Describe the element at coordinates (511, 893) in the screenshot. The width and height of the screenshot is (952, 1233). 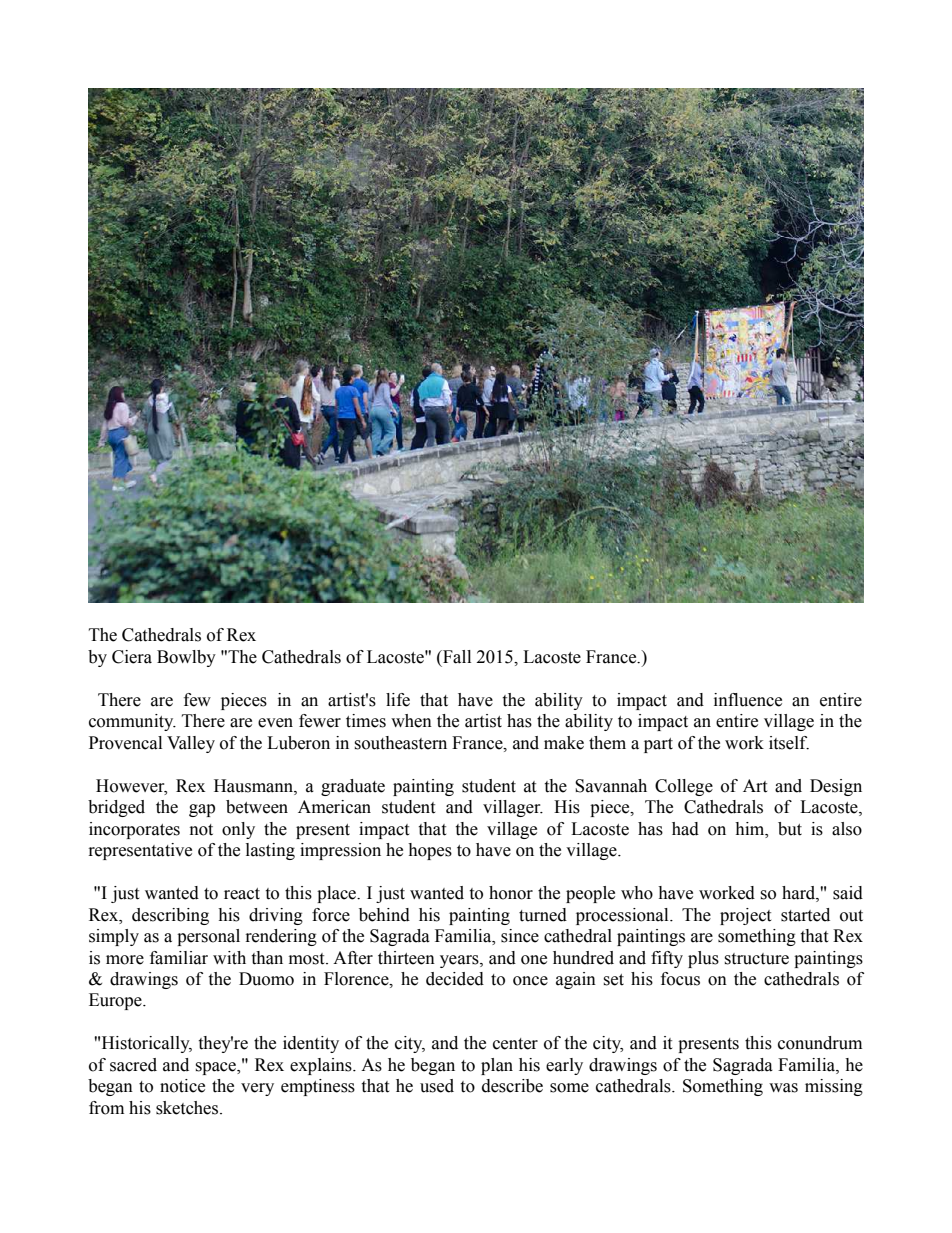
I see `honor` at that location.
